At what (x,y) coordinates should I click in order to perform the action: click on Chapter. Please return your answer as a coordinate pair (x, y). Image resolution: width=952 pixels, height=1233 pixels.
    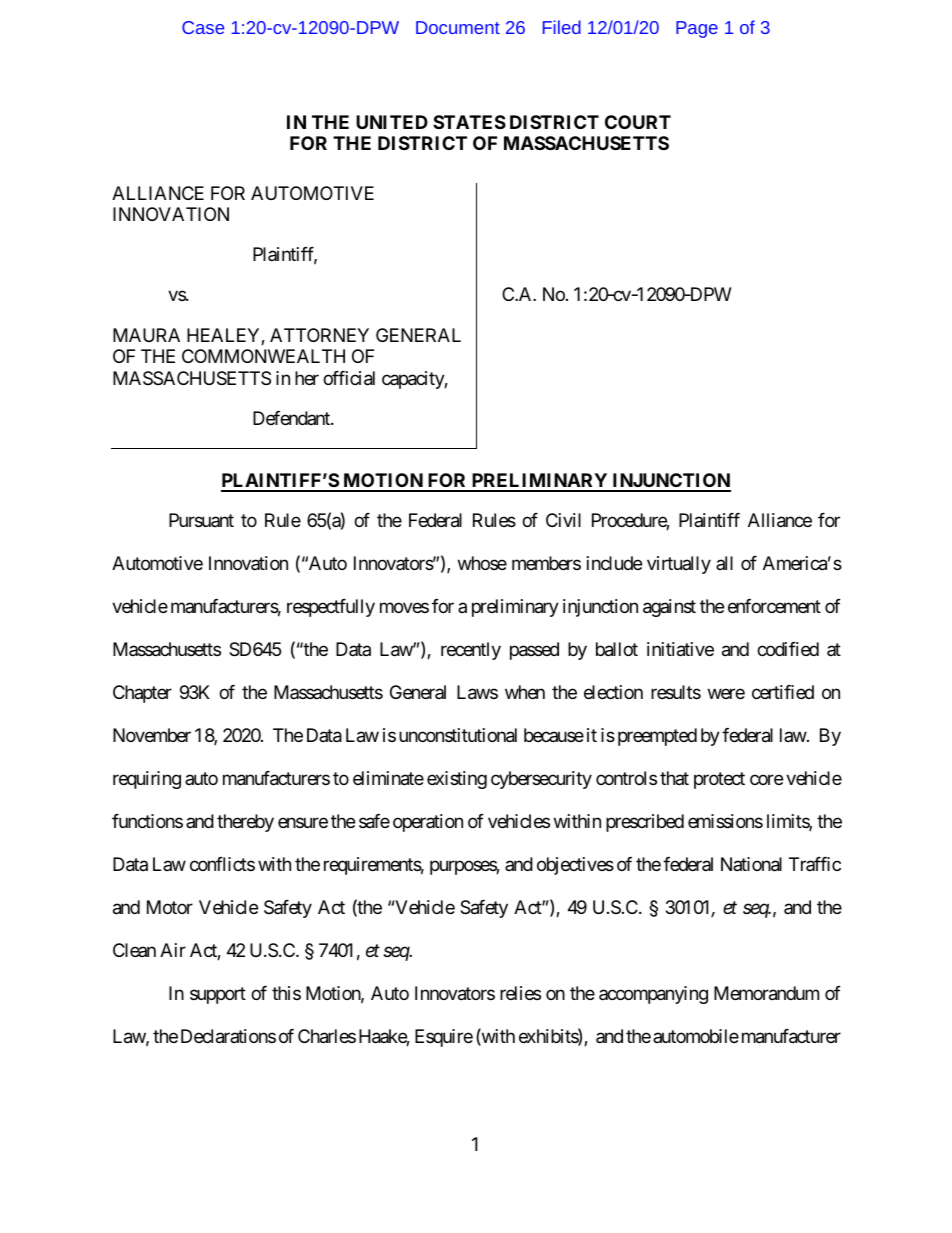
    Looking at the image, I should click on (142, 694).
